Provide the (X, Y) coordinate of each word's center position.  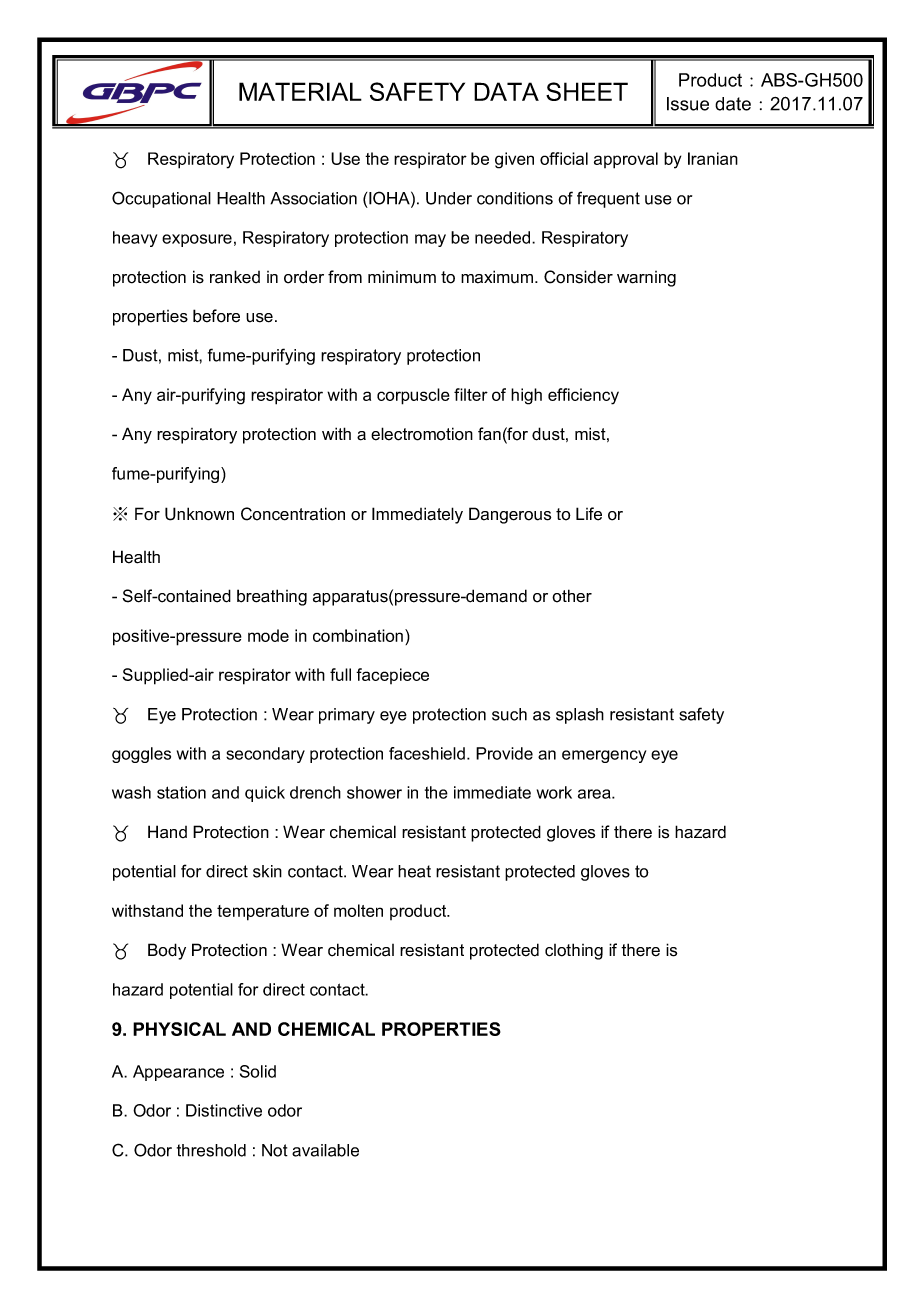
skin (267, 871)
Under (449, 198)
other (572, 596)
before (216, 316)
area (595, 794)
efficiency (583, 396)
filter (471, 394)
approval (626, 160)
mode (268, 635)
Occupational (161, 199)
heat (414, 871)
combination (359, 635)
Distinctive (224, 1110)
